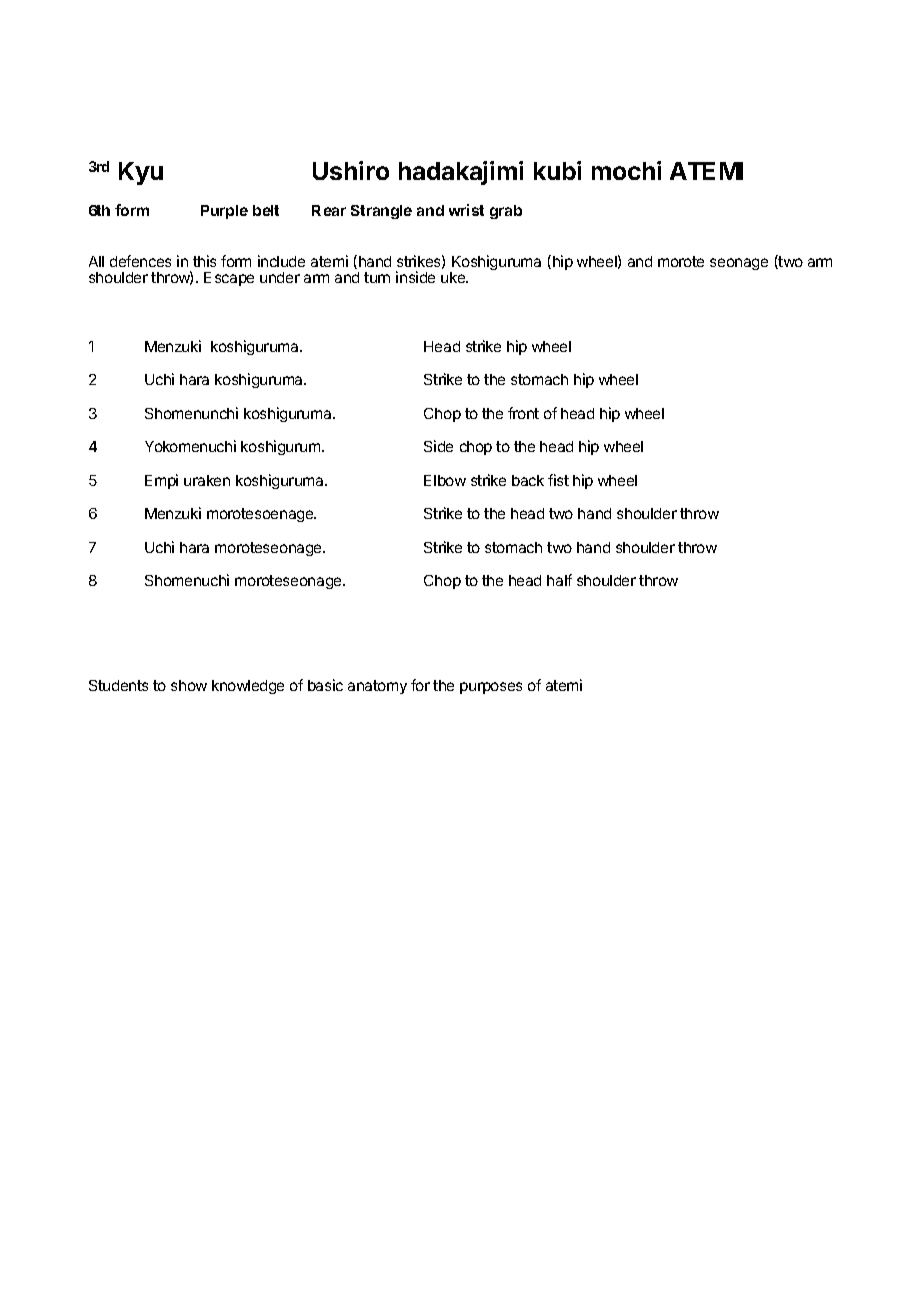 This page has width=924, height=1308. What do you see at coordinates (141, 173) in the page?
I see `Kyu` at bounding box center [141, 173].
